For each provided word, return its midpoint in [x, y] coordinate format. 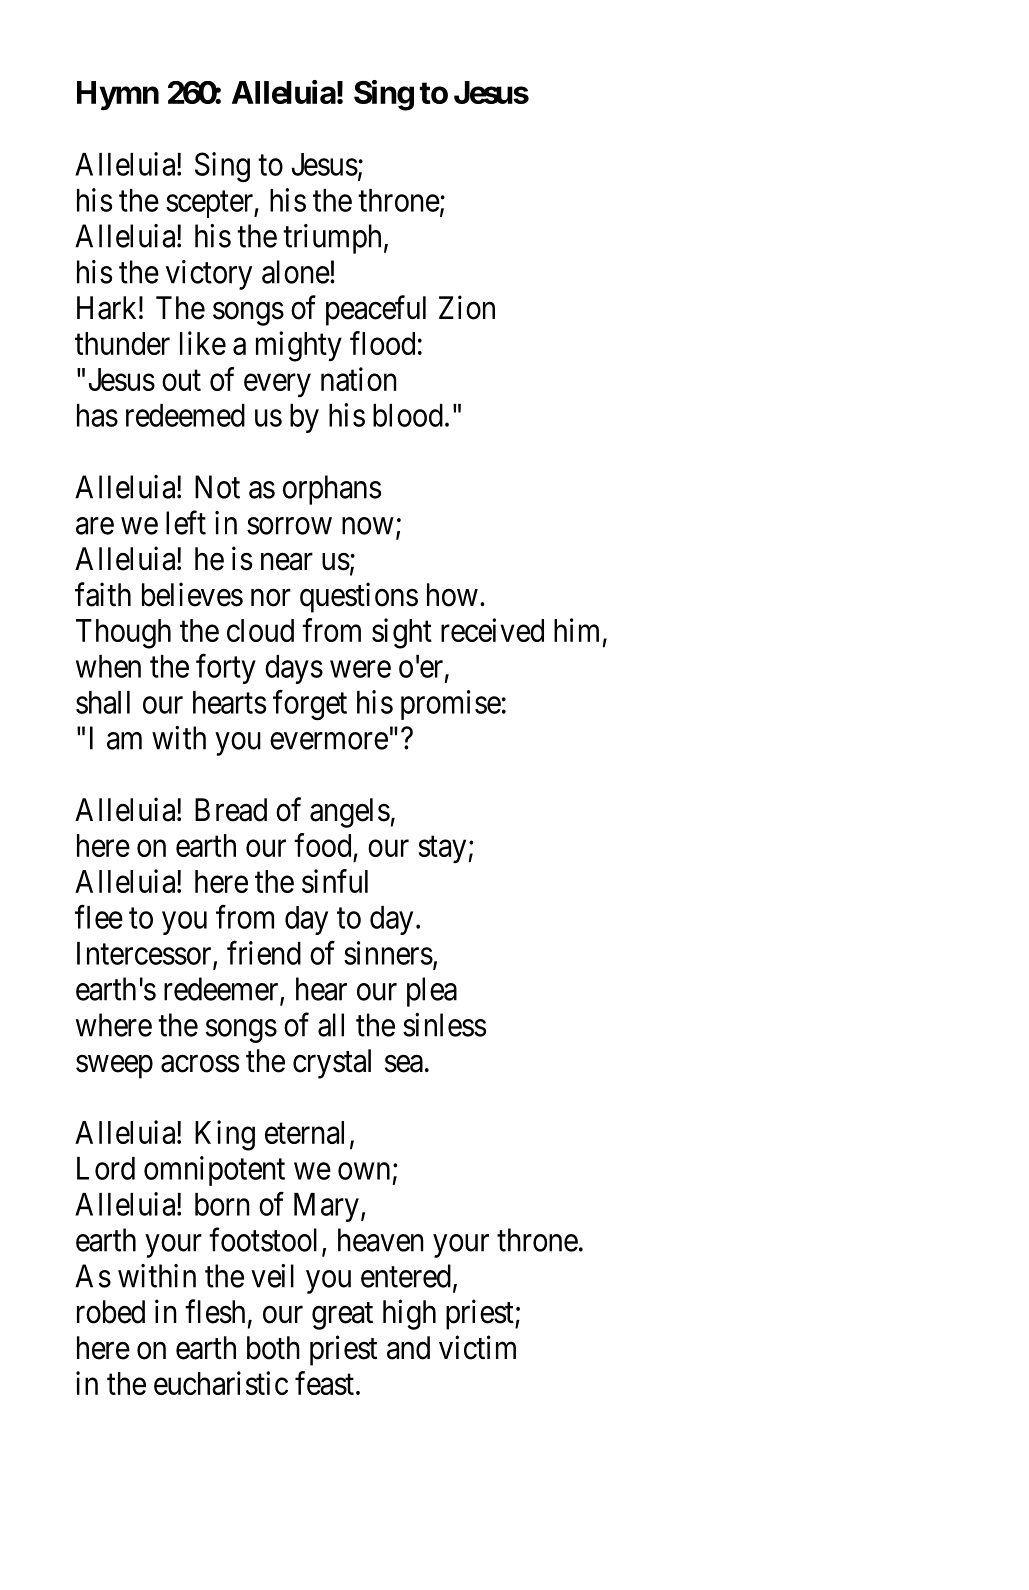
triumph [332, 239]
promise [451, 705]
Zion [467, 307]
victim [477, 1347]
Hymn [118, 96]
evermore [329, 741]
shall [103, 702]
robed [111, 1312]
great [342, 1316]
